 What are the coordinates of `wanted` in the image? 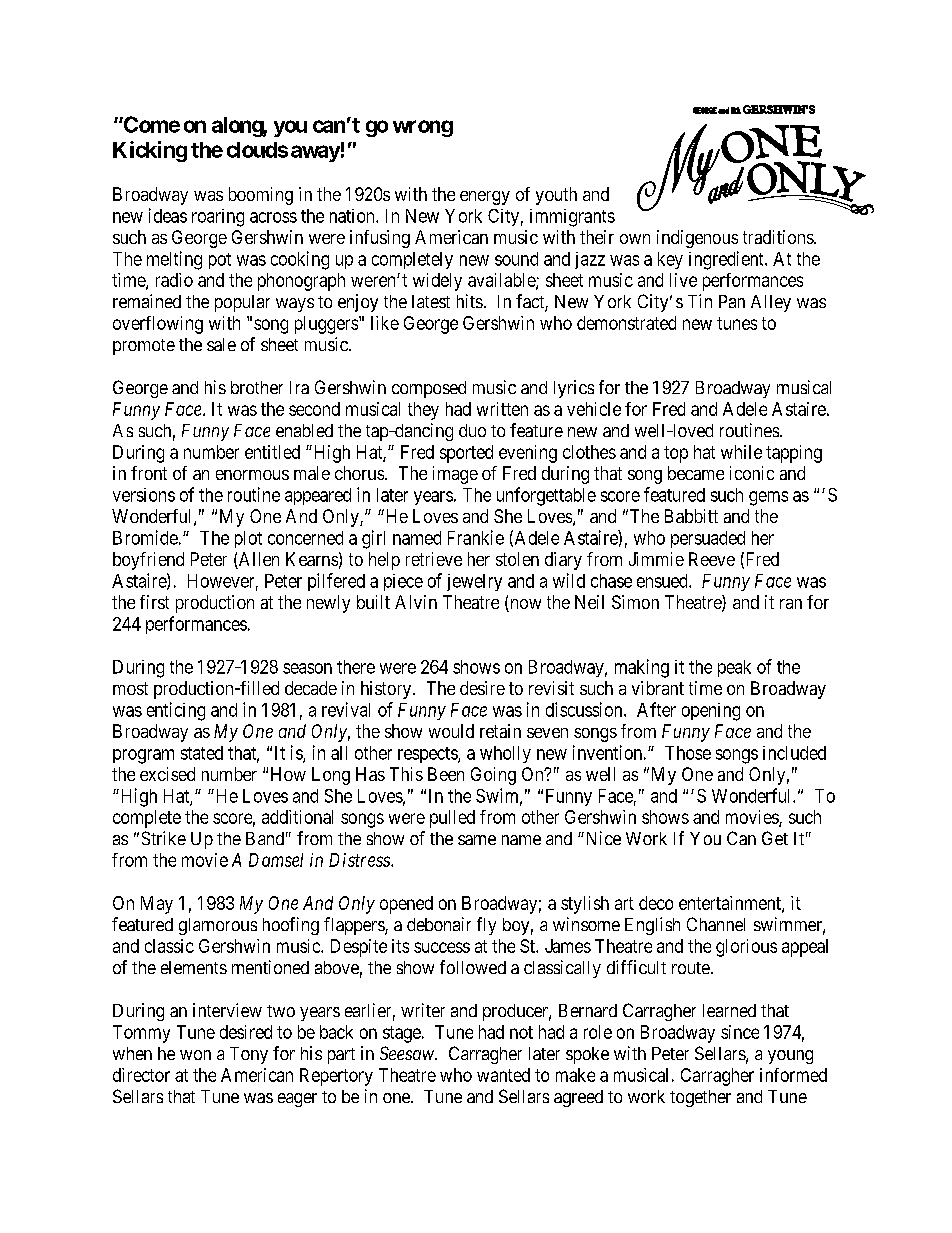 It's located at (503, 1075).
